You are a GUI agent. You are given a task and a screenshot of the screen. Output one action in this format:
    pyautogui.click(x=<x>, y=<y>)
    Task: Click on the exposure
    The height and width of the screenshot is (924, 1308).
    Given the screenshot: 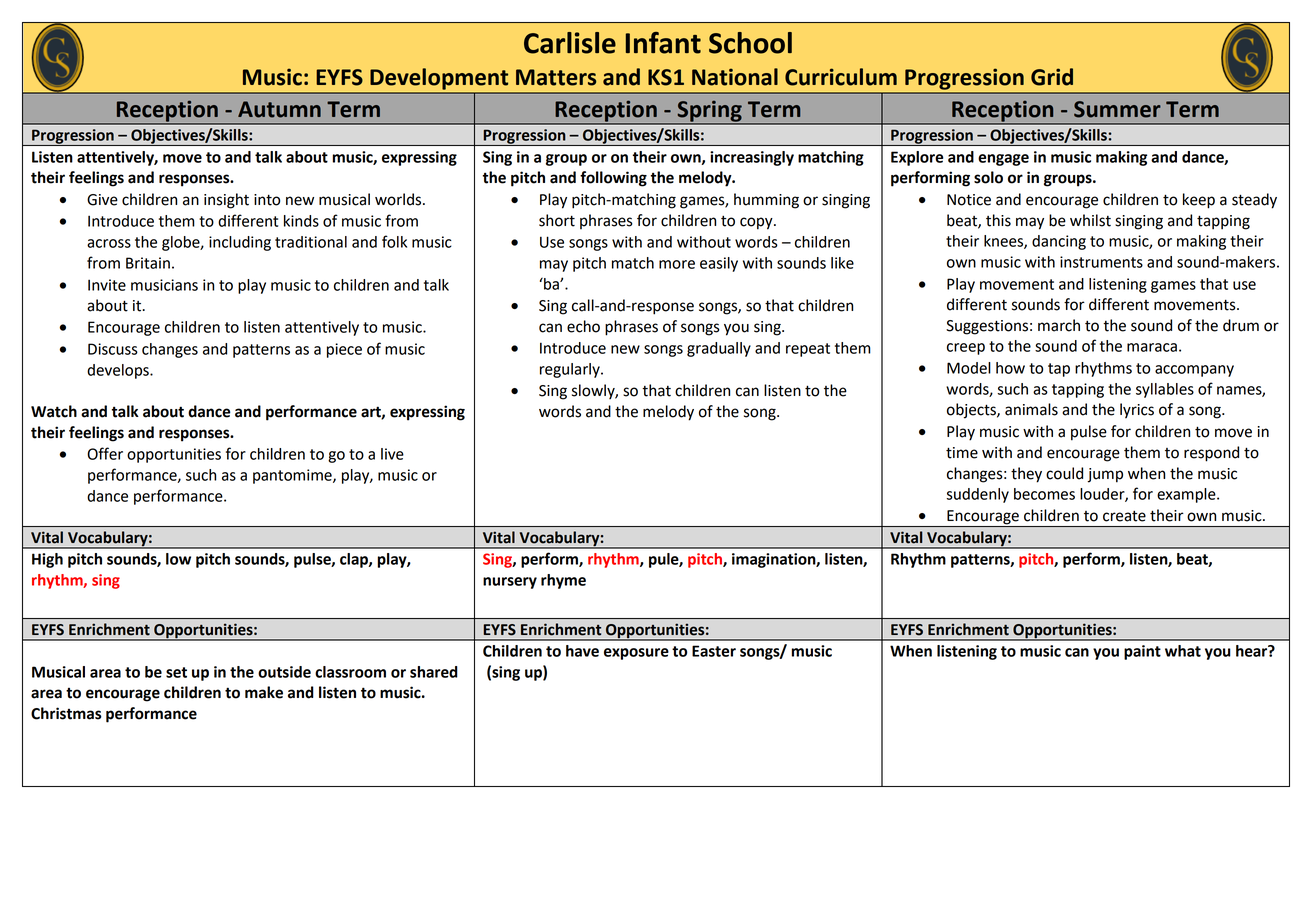 What is the action you would take?
    pyautogui.click(x=636, y=654)
